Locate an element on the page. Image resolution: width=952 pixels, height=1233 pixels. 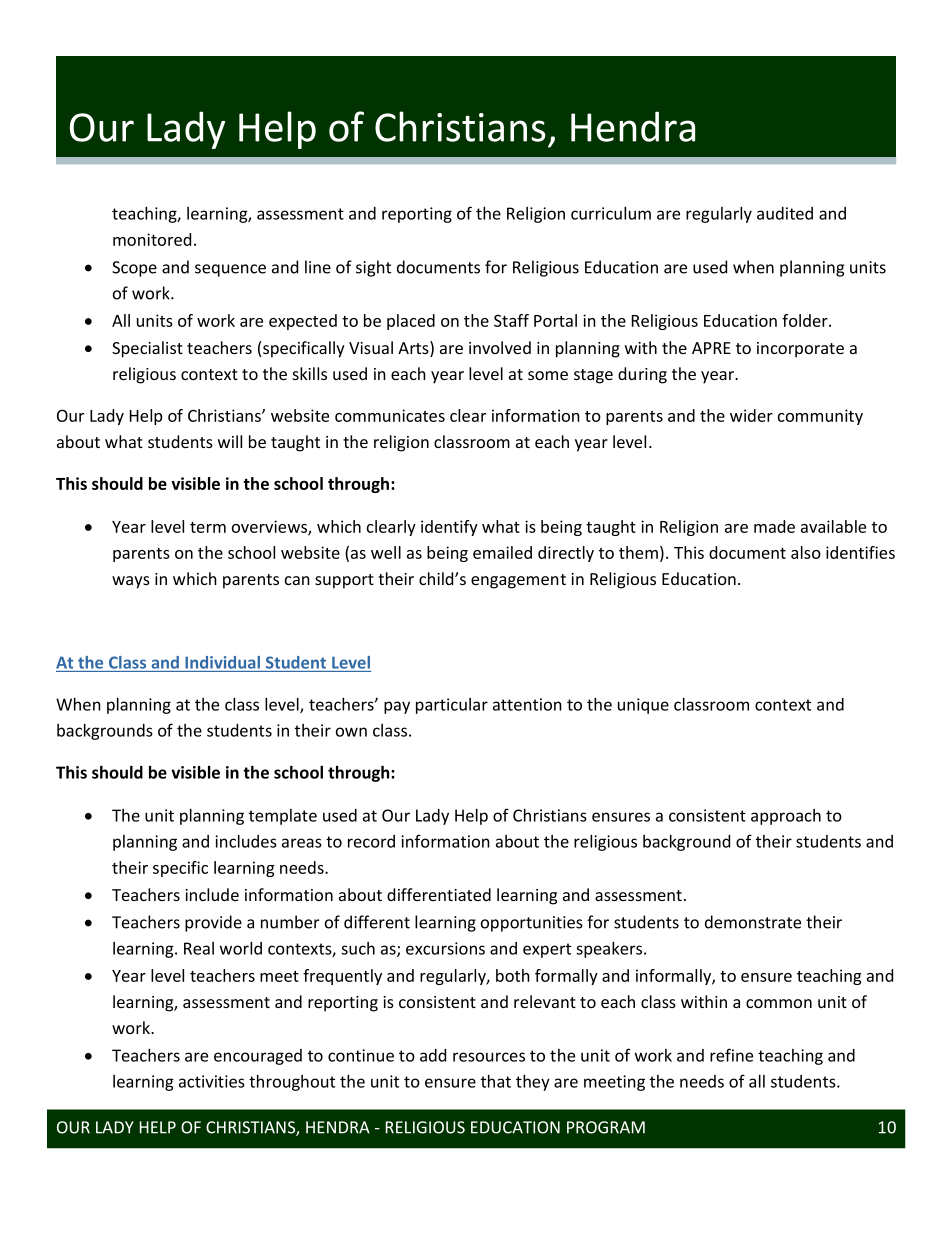
activities is located at coordinates (212, 1081).
